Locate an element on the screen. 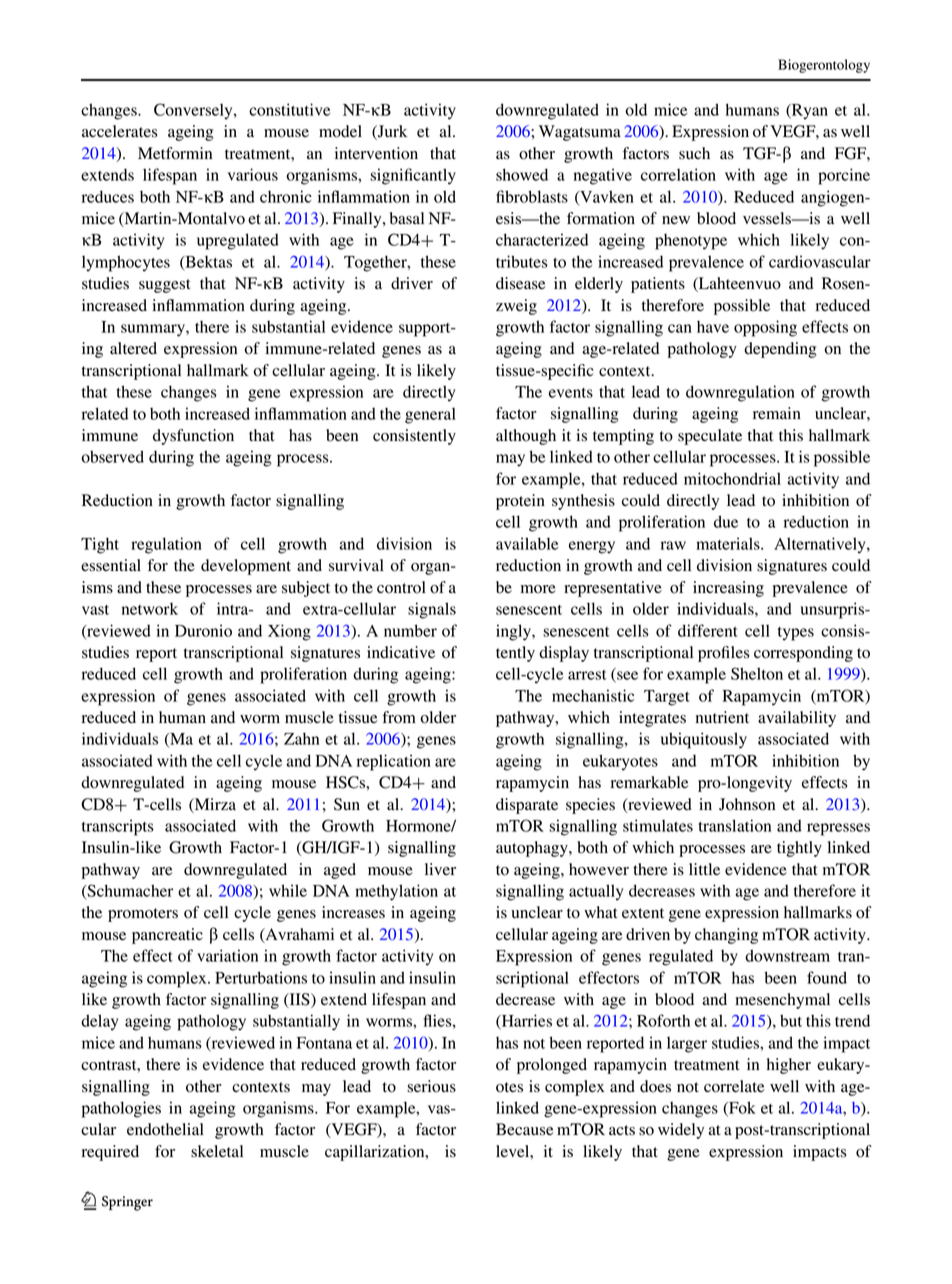  Metformin is located at coordinates (175, 153).
